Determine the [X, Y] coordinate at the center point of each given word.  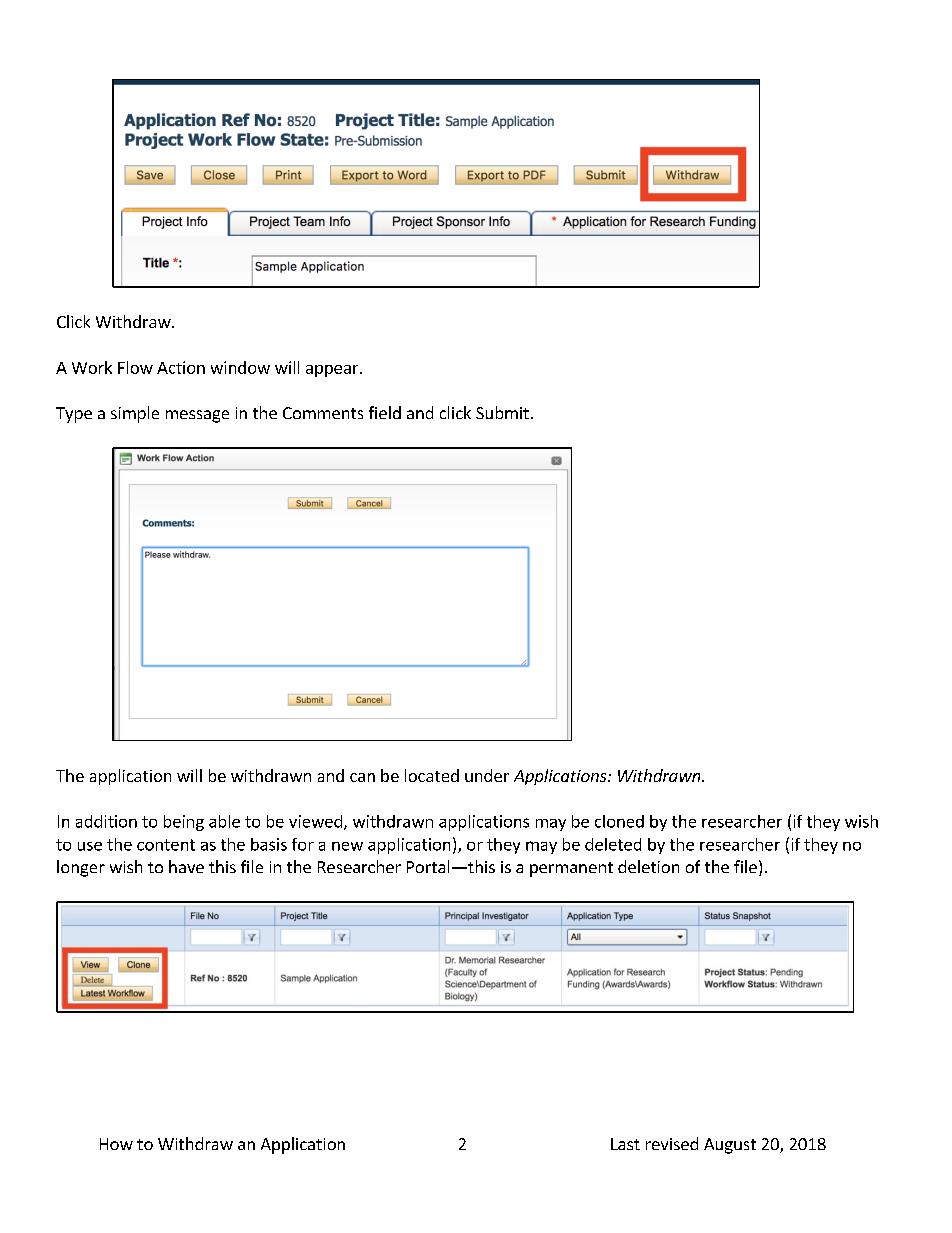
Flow [135, 367]
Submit [502, 412]
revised [672, 1143]
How [116, 1144]
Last [625, 1144]
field [385, 412]
